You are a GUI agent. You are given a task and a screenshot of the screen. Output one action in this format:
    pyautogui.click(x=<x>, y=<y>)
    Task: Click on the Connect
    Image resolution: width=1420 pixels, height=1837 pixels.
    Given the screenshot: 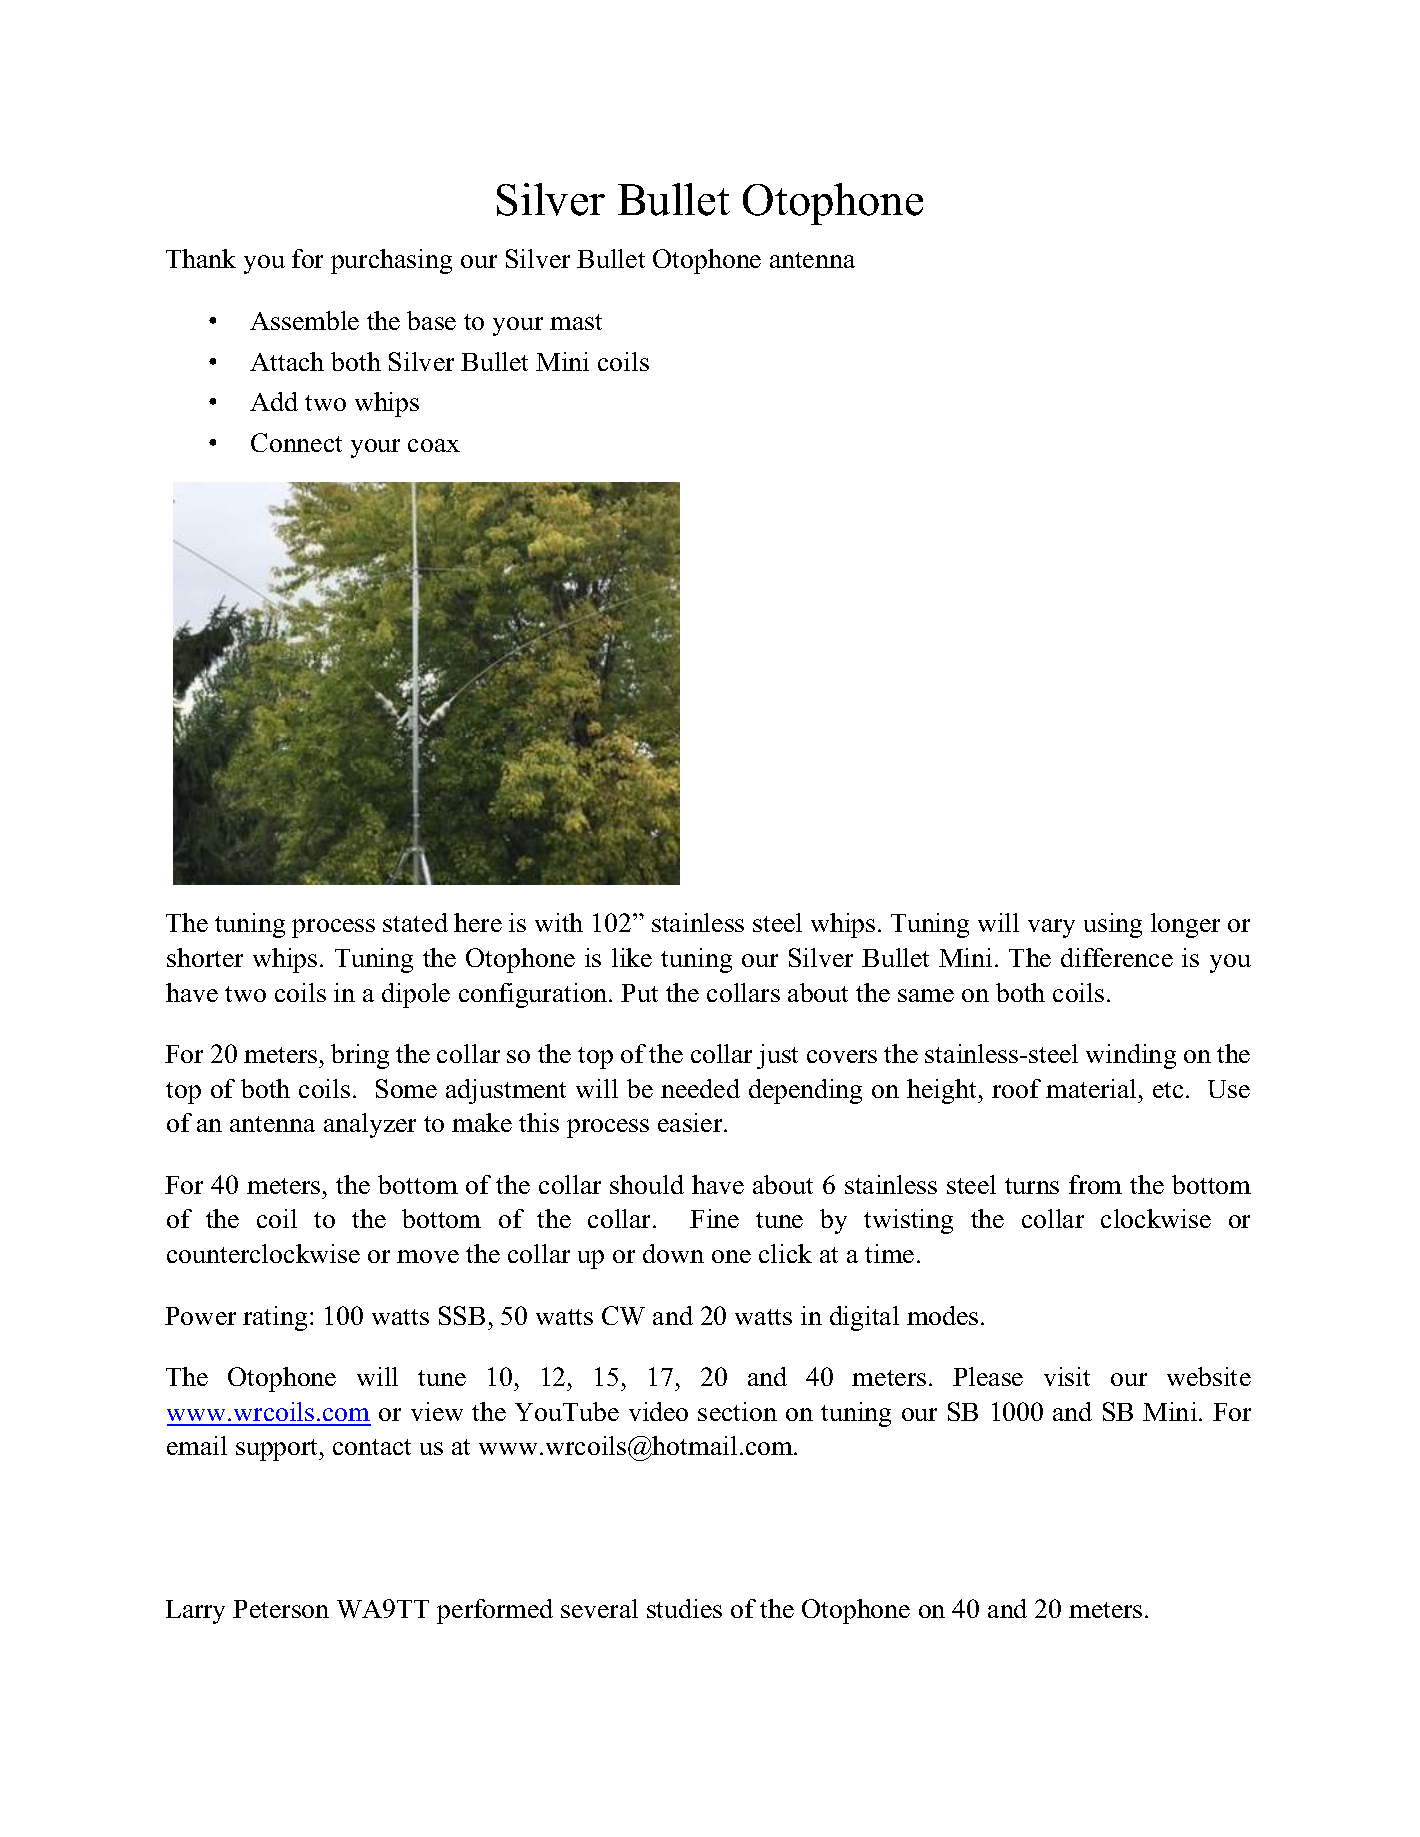 What is the action you would take?
    pyautogui.click(x=296, y=442)
